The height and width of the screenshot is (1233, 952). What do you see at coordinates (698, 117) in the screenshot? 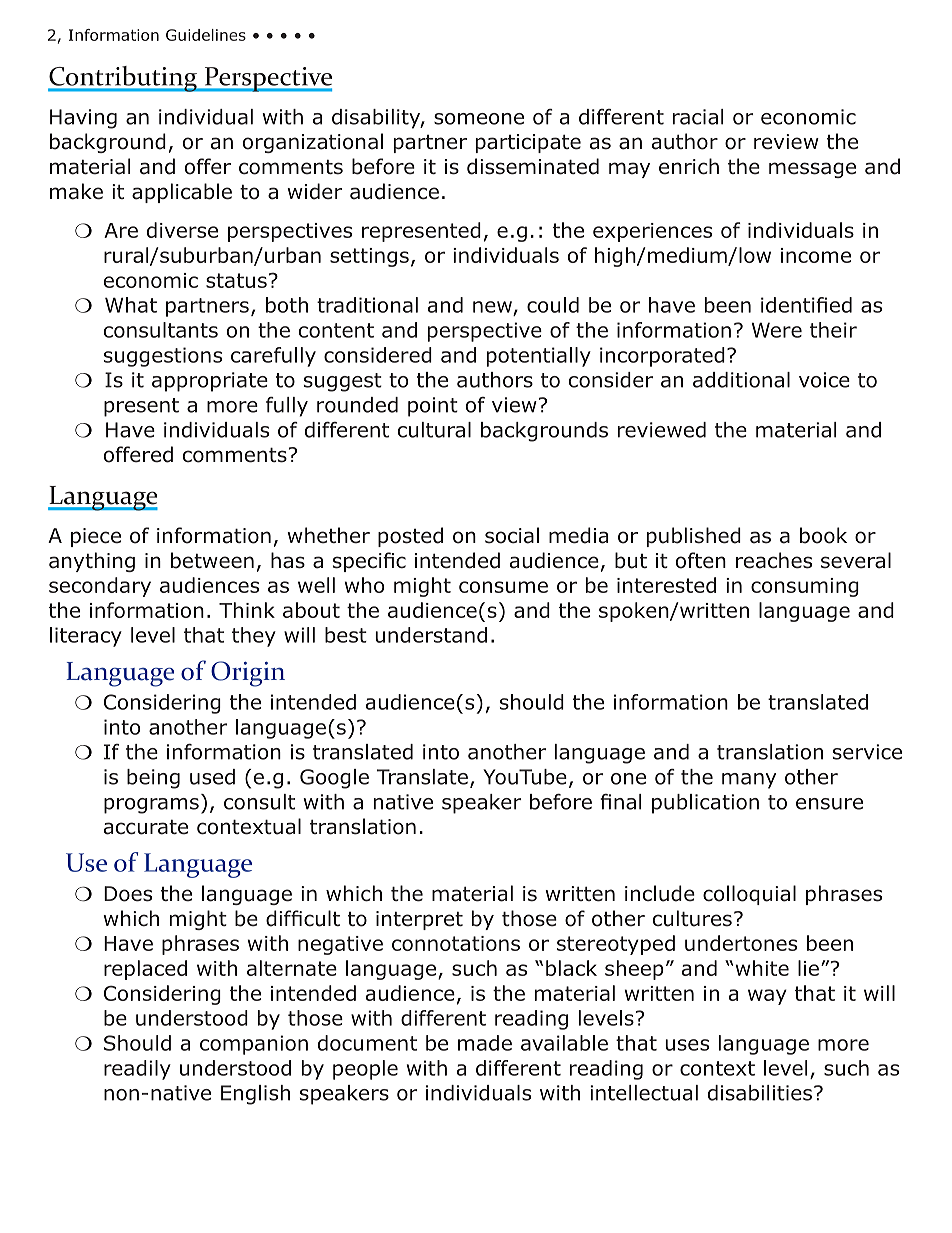
I see `racial` at bounding box center [698, 117].
